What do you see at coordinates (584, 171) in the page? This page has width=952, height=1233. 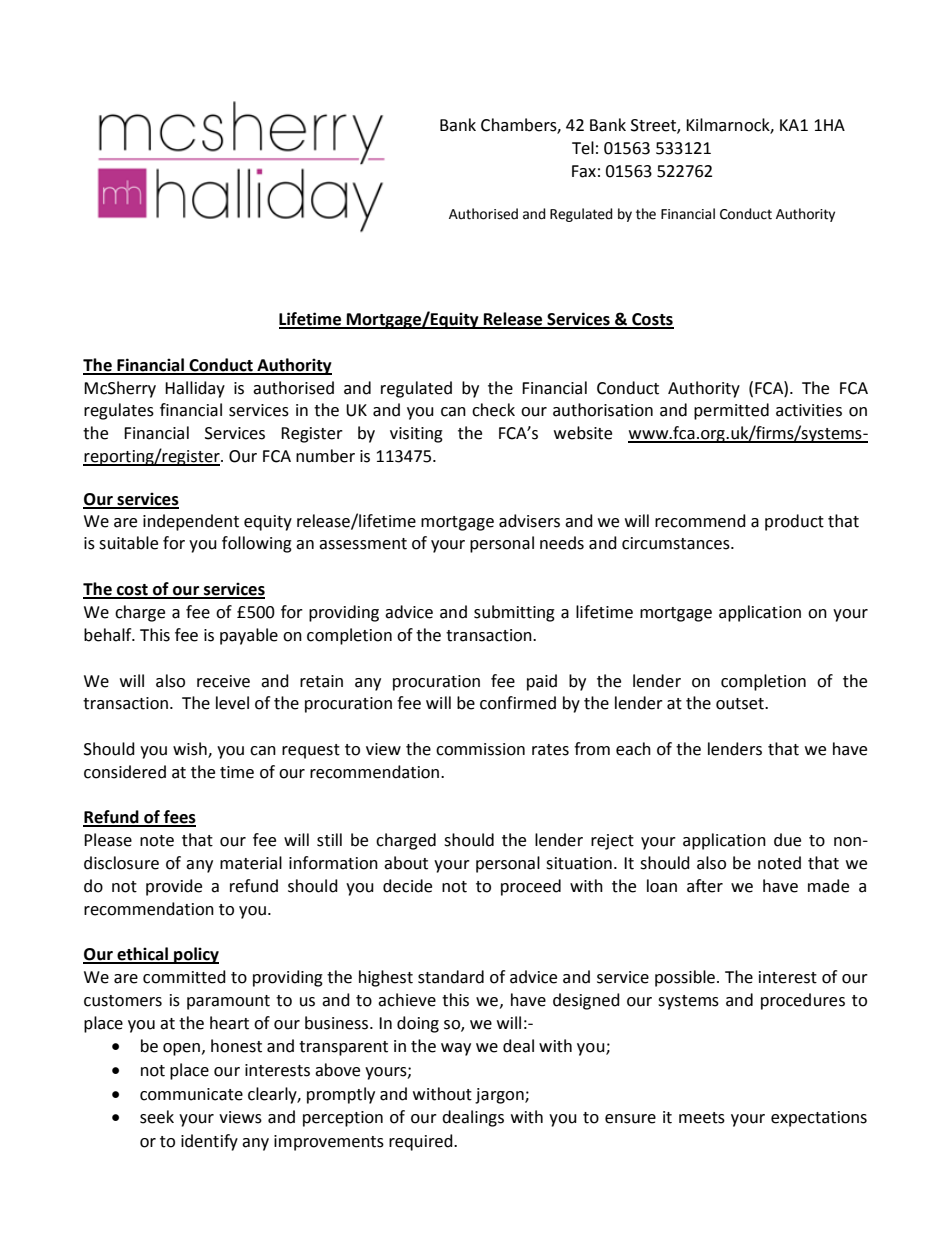 I see `Fax` at bounding box center [584, 171].
